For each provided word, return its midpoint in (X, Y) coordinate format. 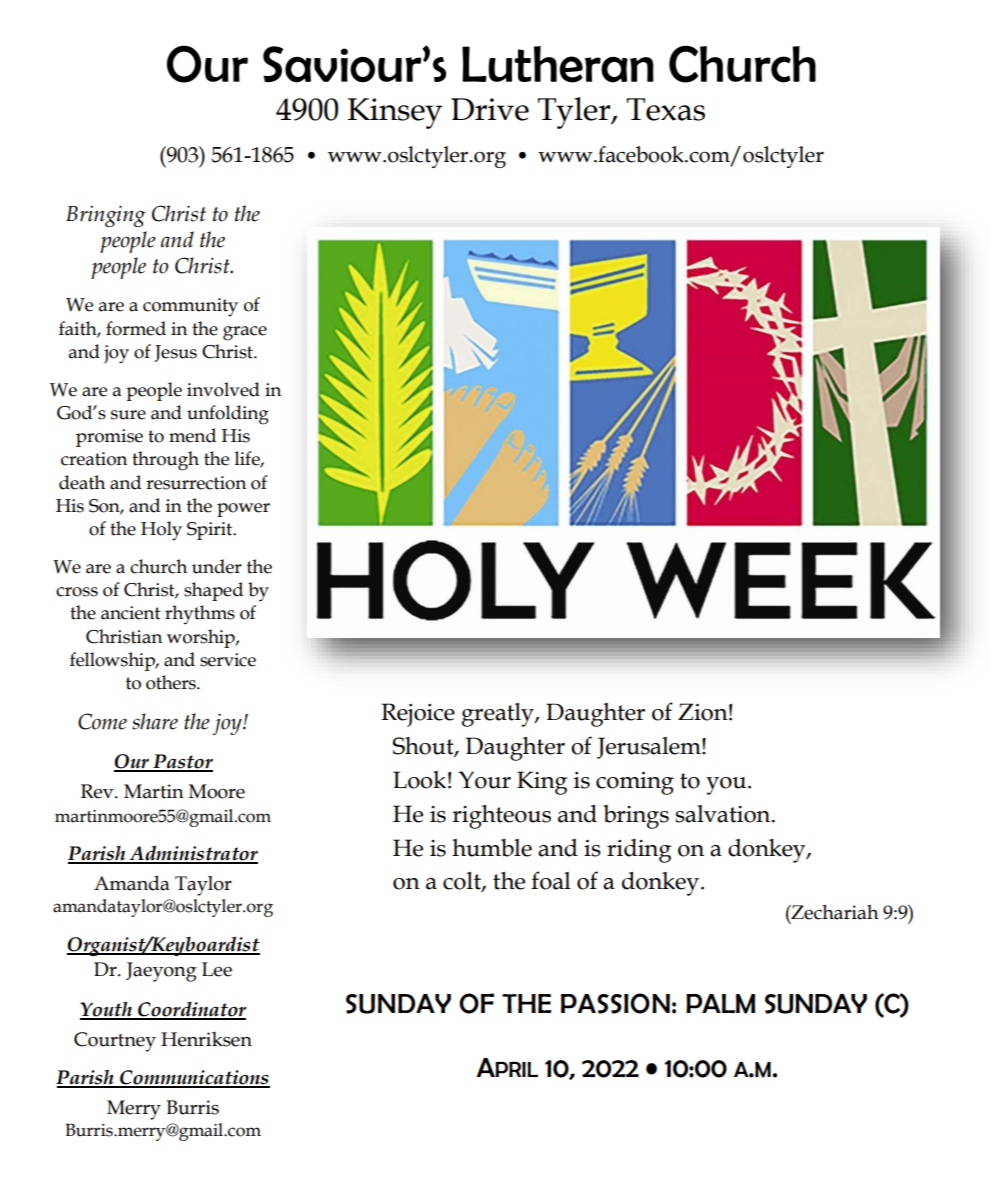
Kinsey (394, 113)
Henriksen (206, 1039)
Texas (666, 109)
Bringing (105, 216)
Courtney (115, 1042)
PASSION (615, 1003)
